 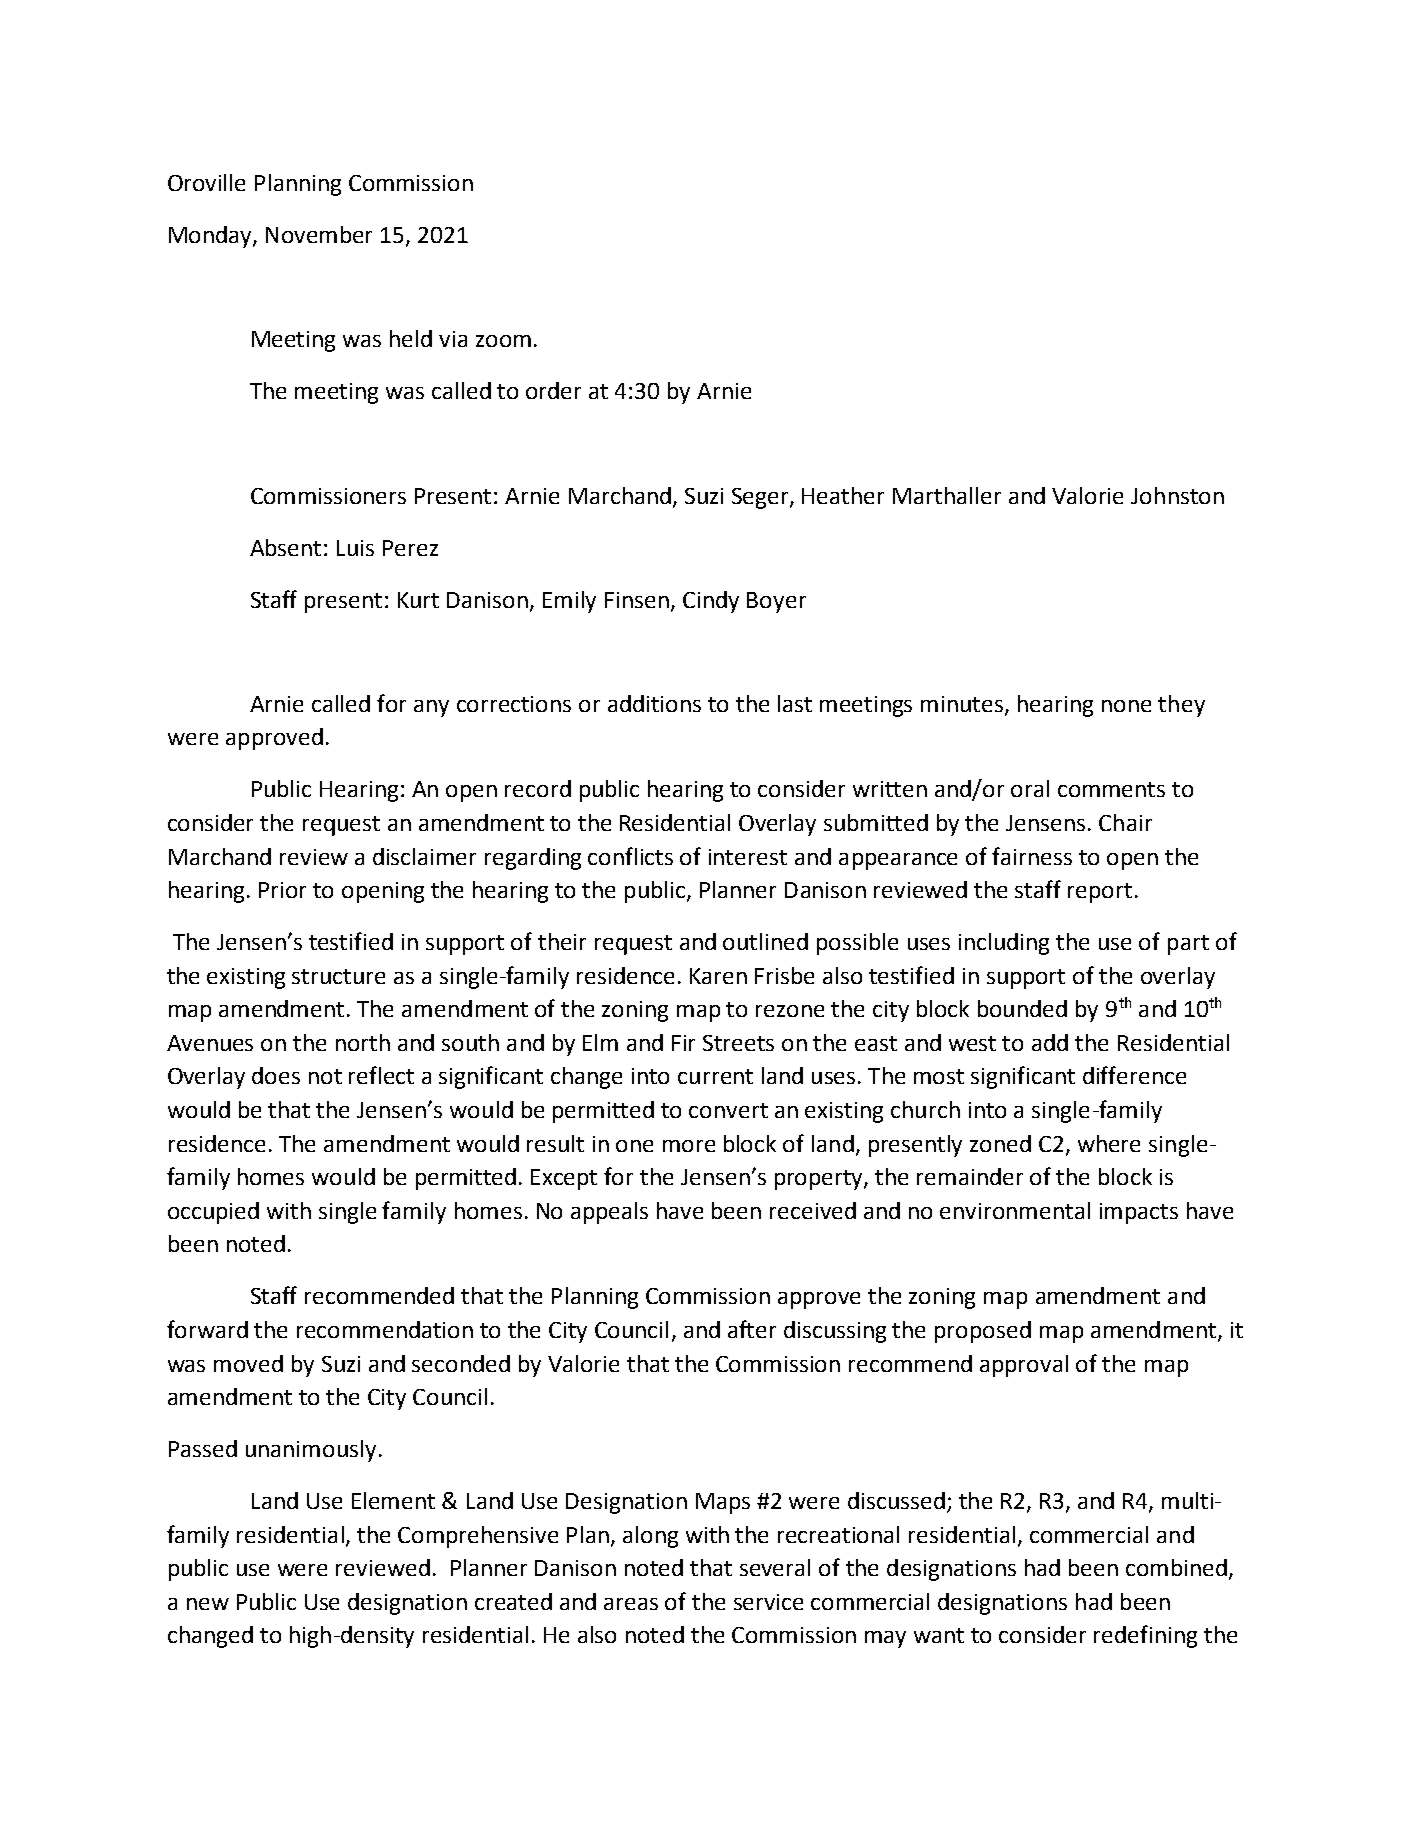 What do you see at coordinates (208, 1604) in the page?
I see `new` at bounding box center [208, 1604].
